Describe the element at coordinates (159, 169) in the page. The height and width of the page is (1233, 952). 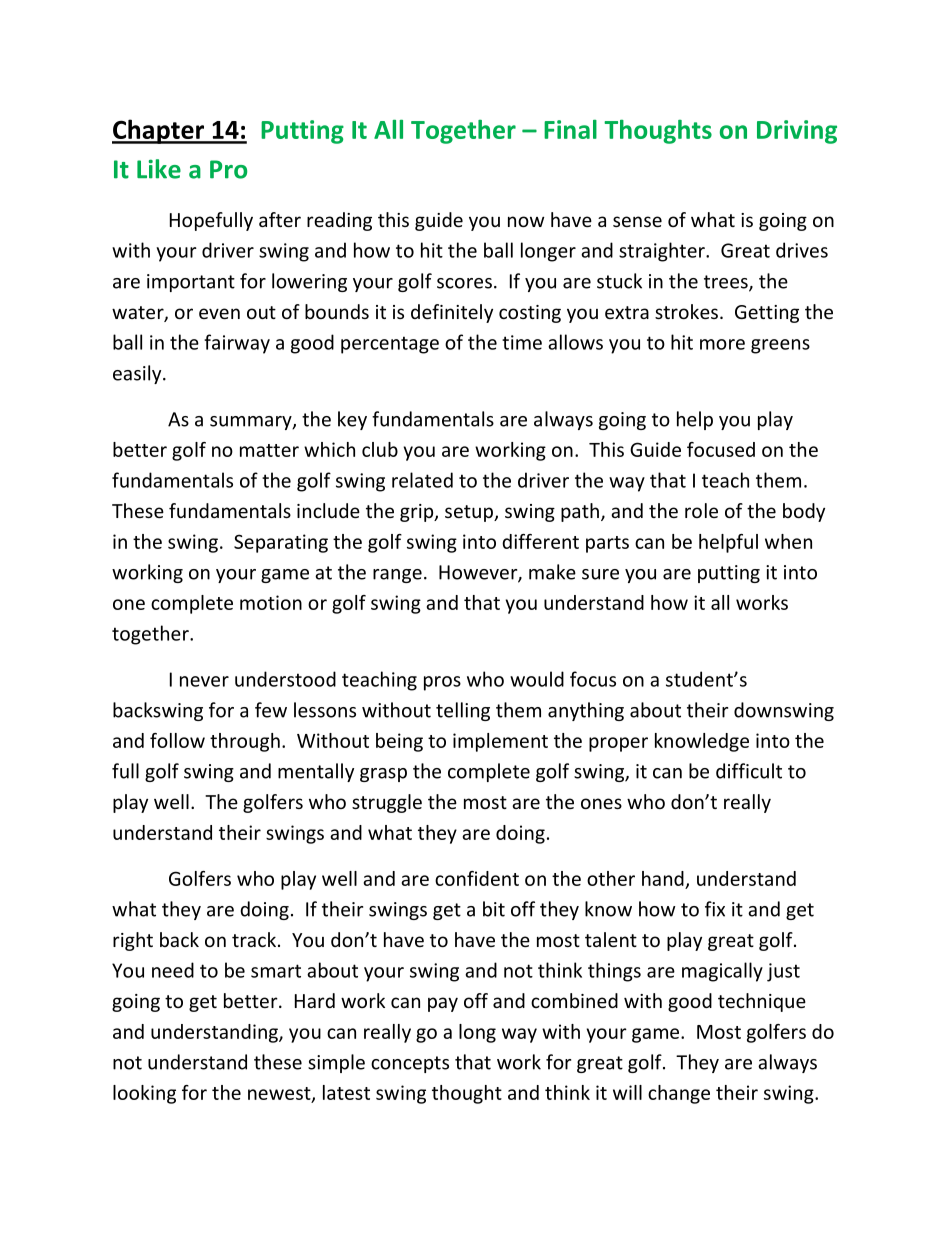
I see `Like` at that location.
